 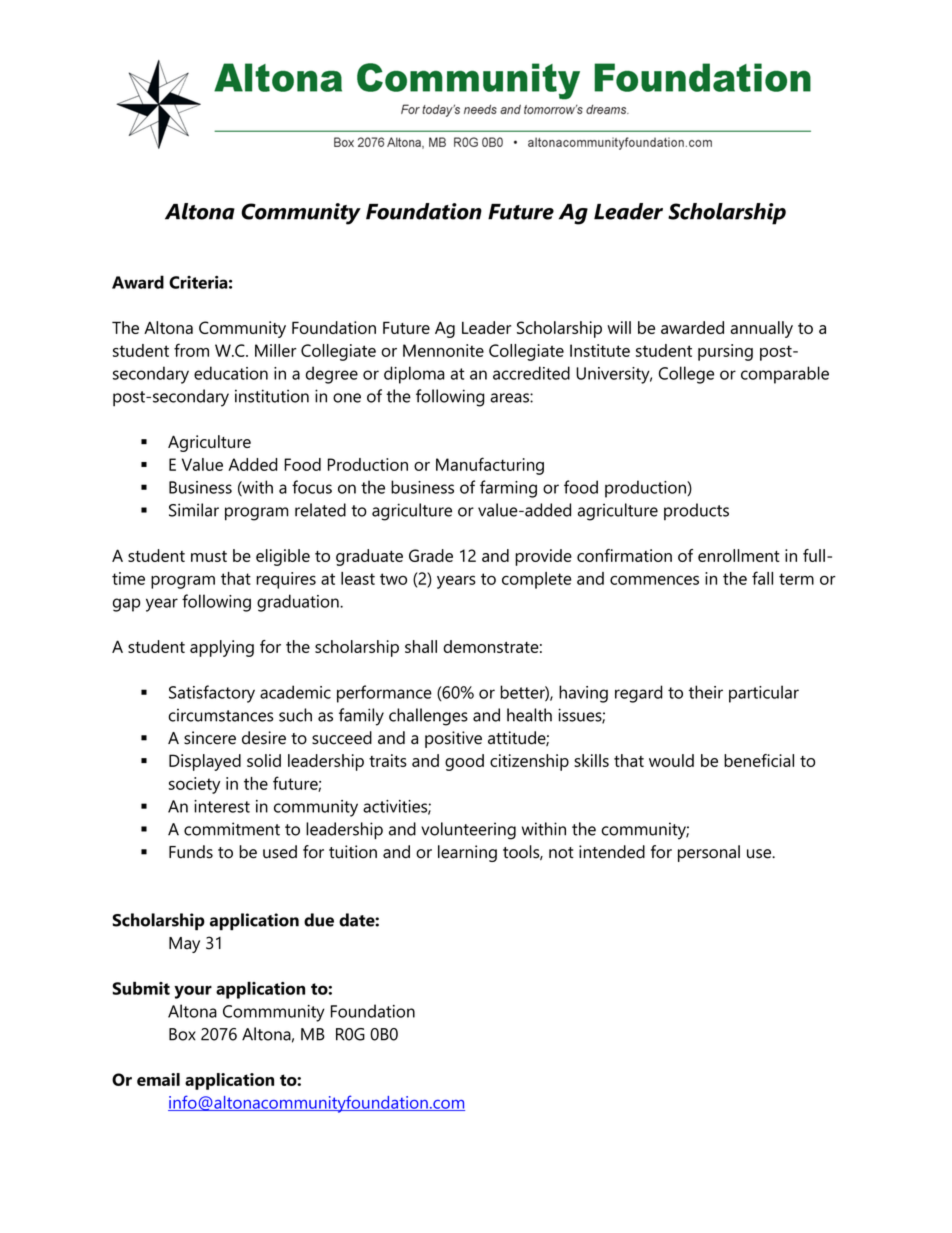 What do you see at coordinates (709, 853) in the screenshot?
I see `personal` at bounding box center [709, 853].
